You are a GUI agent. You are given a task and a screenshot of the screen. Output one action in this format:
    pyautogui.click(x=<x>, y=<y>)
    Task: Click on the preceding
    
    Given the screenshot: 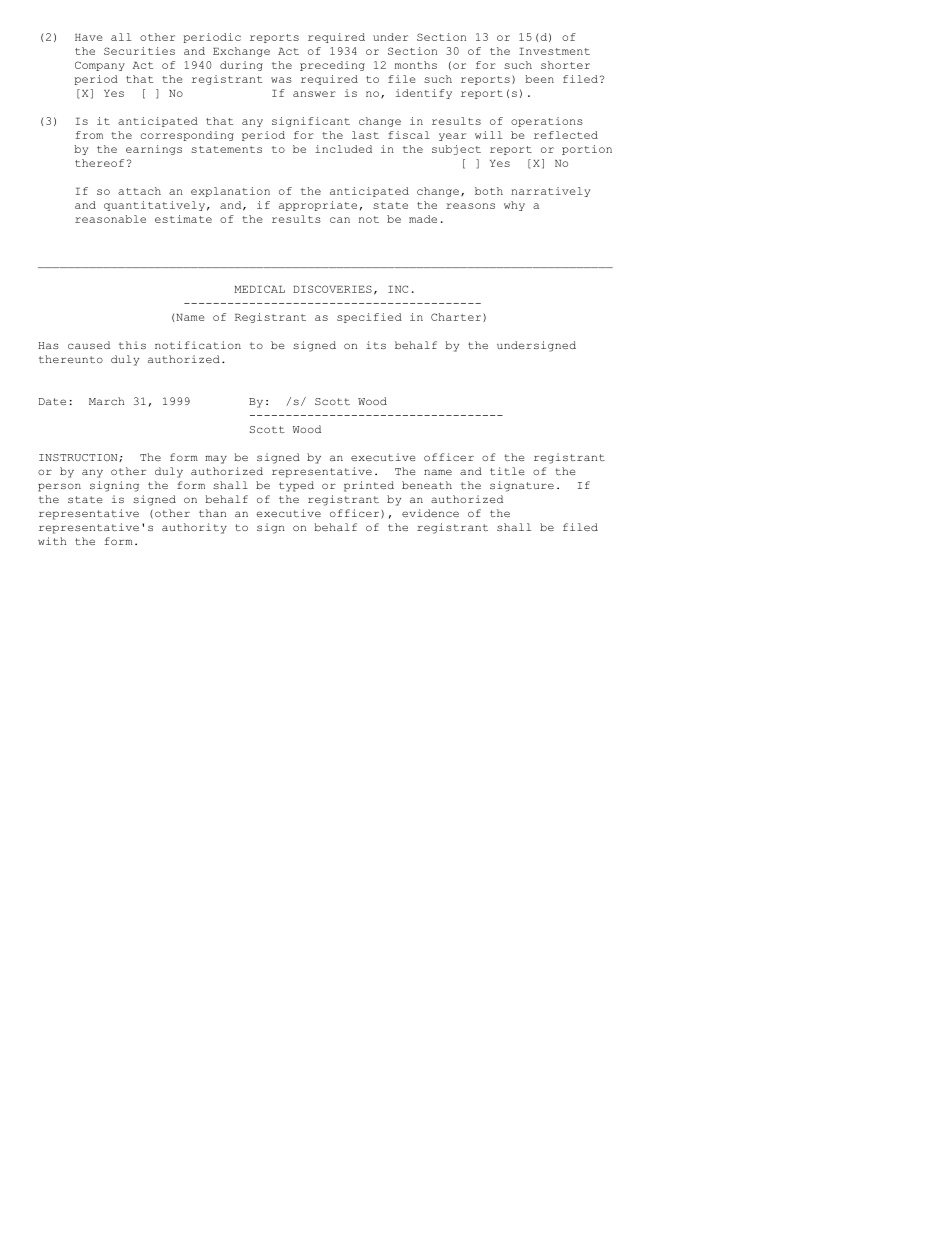 What is the action you would take?
    pyautogui.click(x=332, y=66)
